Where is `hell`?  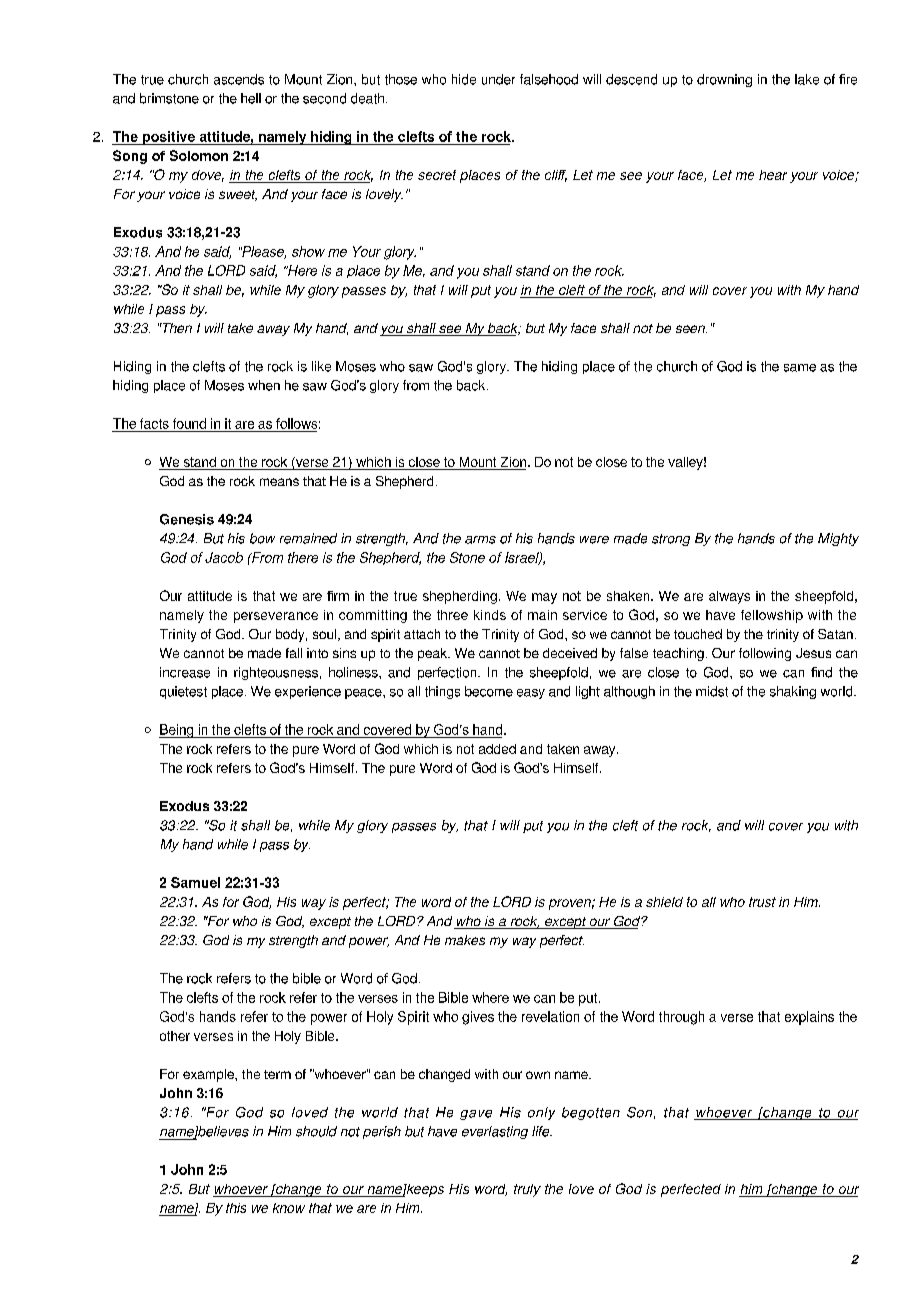
hell is located at coordinates (251, 98).
